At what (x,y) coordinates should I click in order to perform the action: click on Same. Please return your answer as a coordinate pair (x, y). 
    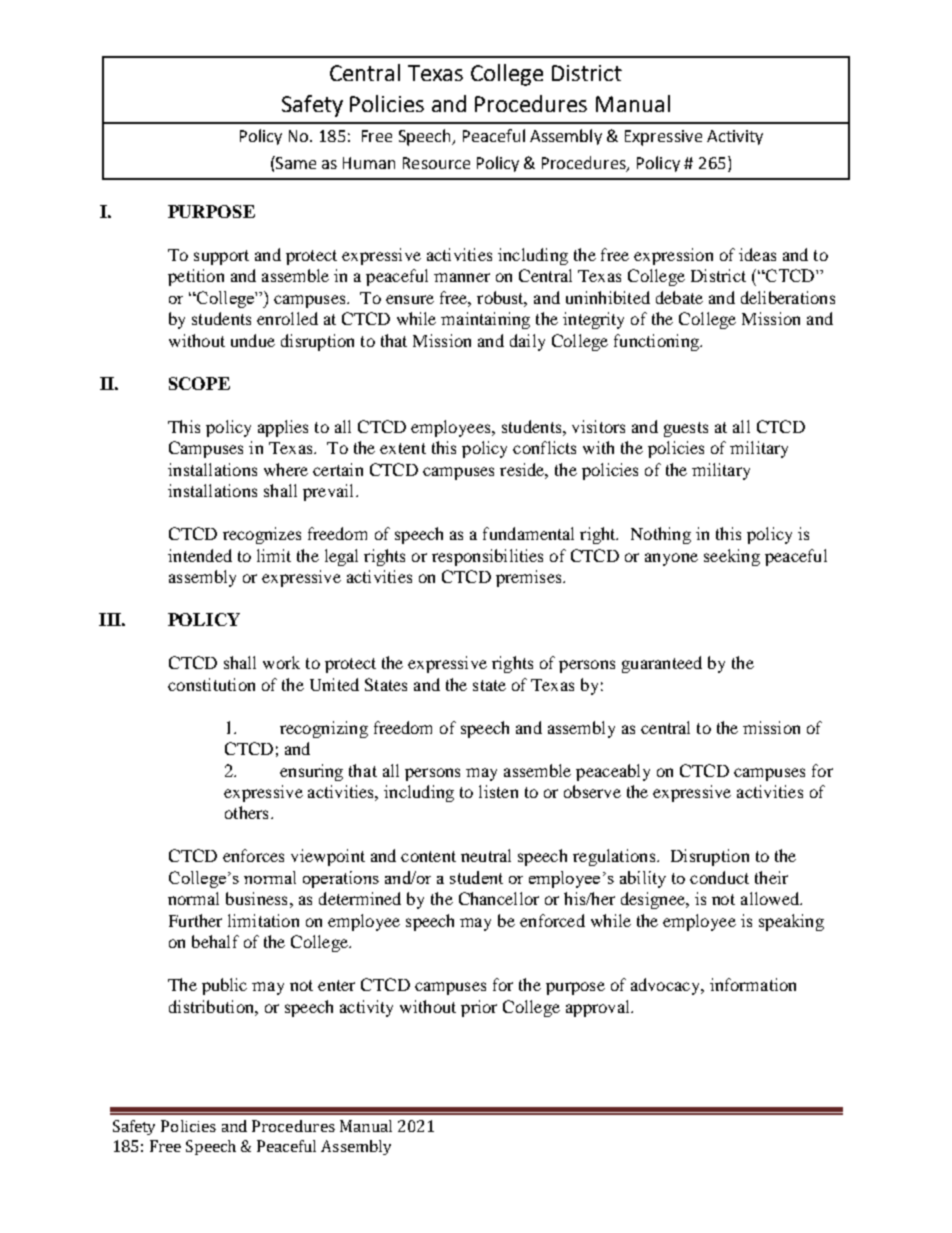
    Looking at the image, I should click on (295, 162).
